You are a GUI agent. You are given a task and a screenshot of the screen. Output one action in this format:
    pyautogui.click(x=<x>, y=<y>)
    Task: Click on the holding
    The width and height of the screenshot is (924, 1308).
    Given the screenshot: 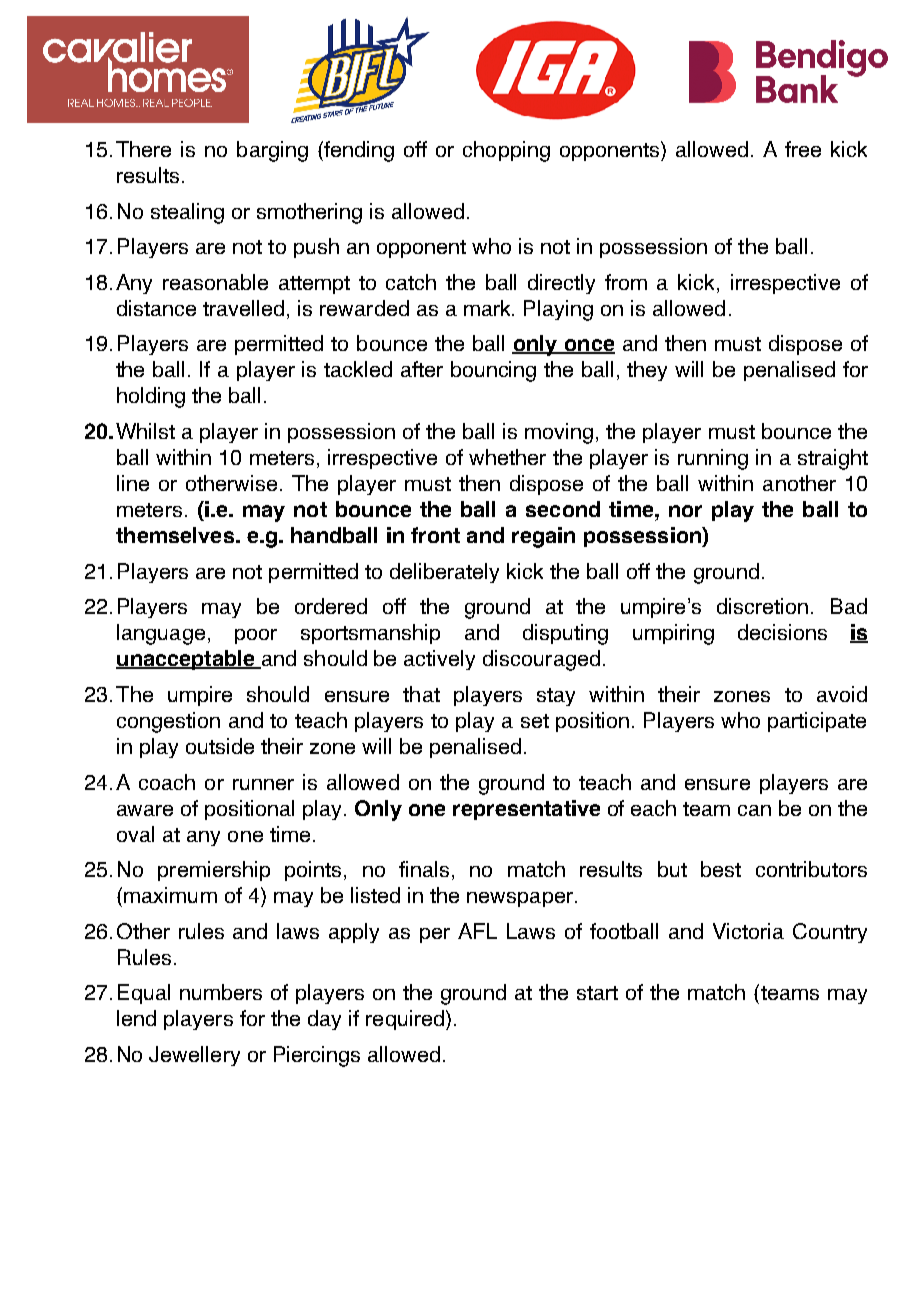 What is the action you would take?
    pyautogui.click(x=151, y=397)
